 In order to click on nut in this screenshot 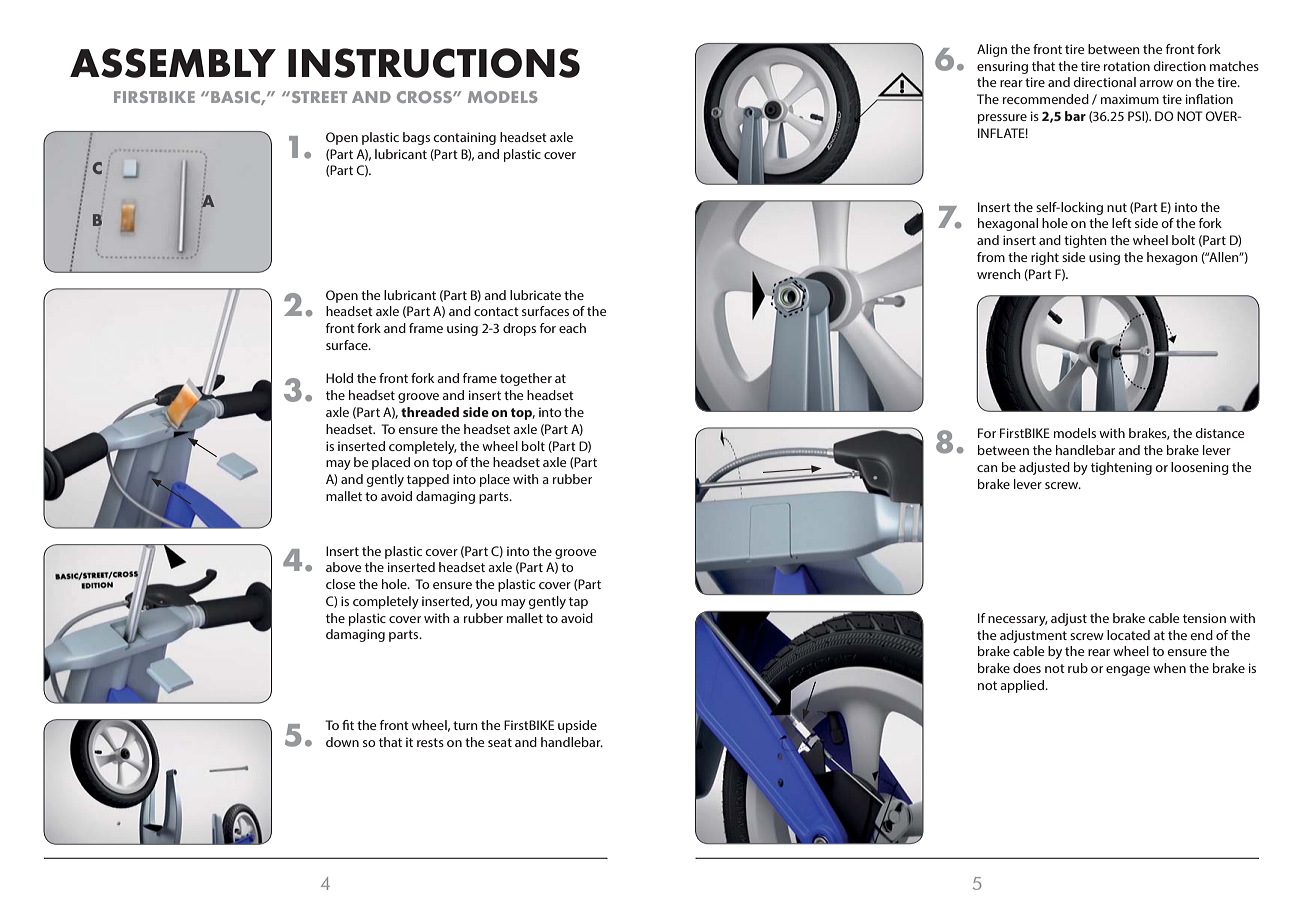, I will do `click(1117, 207)`.
